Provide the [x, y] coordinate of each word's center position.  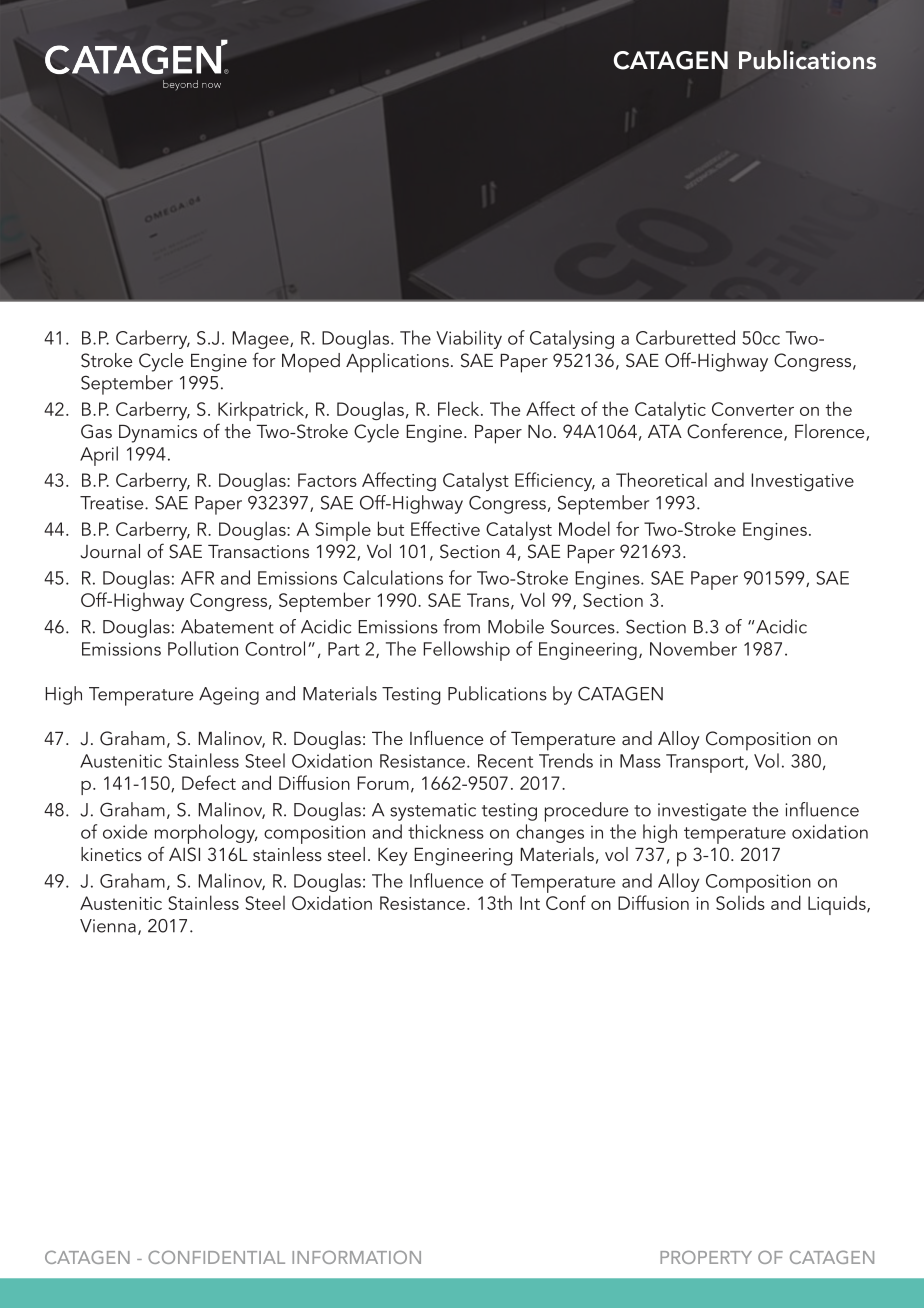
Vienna [108, 926]
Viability [469, 339]
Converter [753, 409]
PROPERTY [706, 1257]
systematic [433, 812]
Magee [261, 340]
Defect [209, 782]
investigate [702, 812]
